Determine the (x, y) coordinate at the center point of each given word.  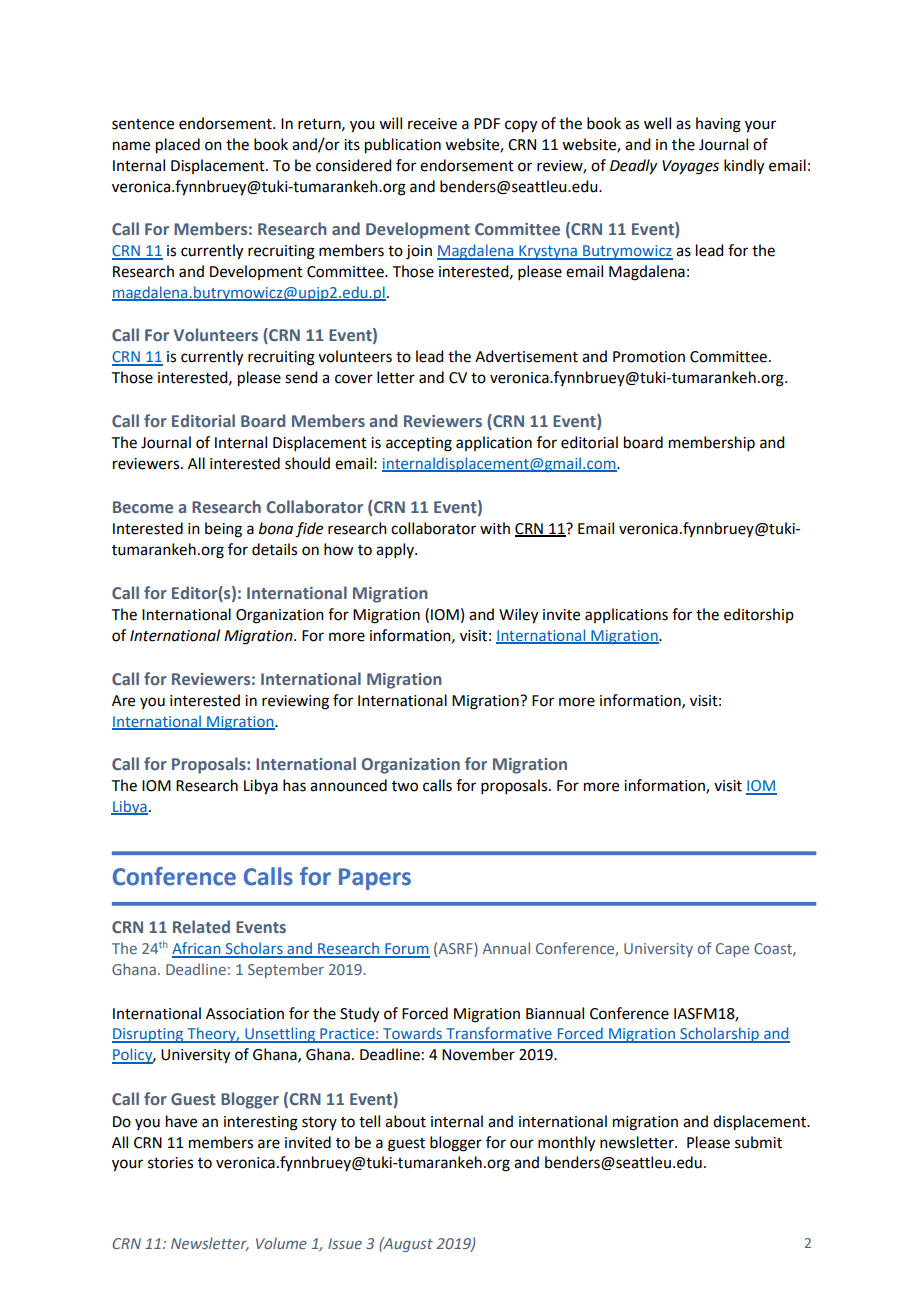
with (495, 528)
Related (201, 926)
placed (178, 146)
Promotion (649, 357)
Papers (375, 879)
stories (170, 1163)
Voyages (690, 167)
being (223, 530)
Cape (732, 950)
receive (432, 124)
